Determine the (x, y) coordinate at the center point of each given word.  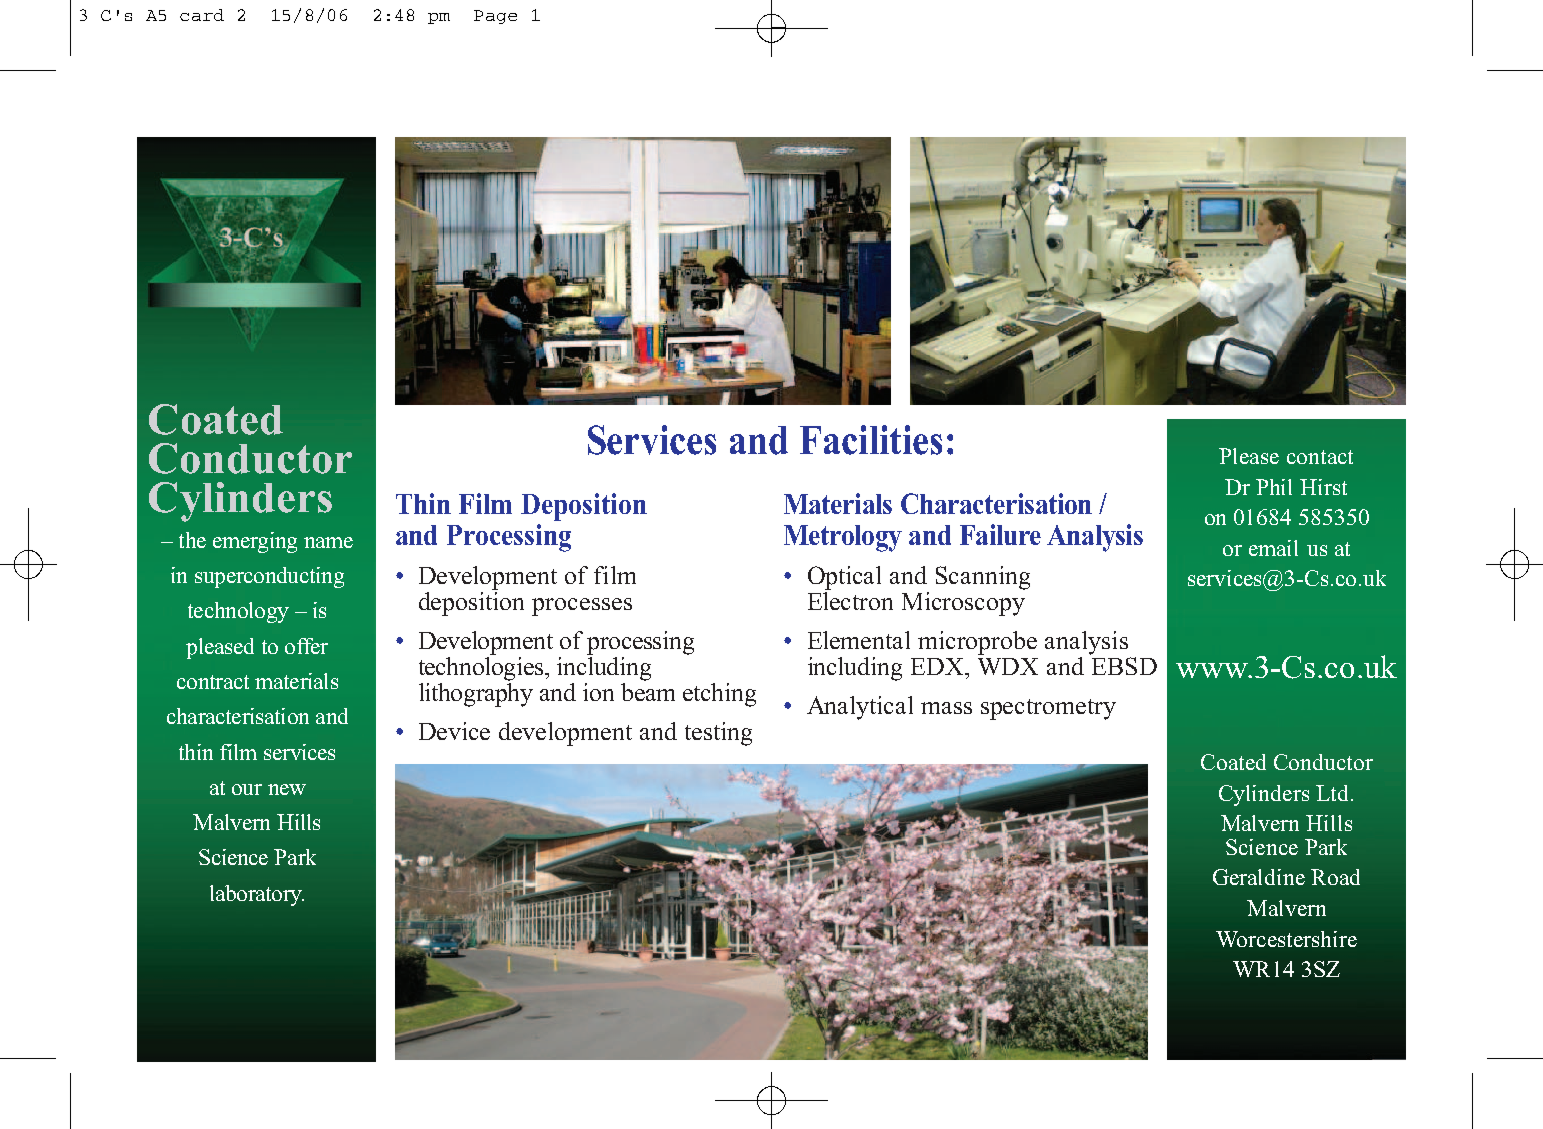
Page (495, 17)
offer (306, 646)
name (328, 542)
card (202, 15)
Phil (1274, 487)
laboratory (257, 895)
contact (1320, 457)
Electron (850, 599)
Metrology (843, 538)
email (1273, 548)
